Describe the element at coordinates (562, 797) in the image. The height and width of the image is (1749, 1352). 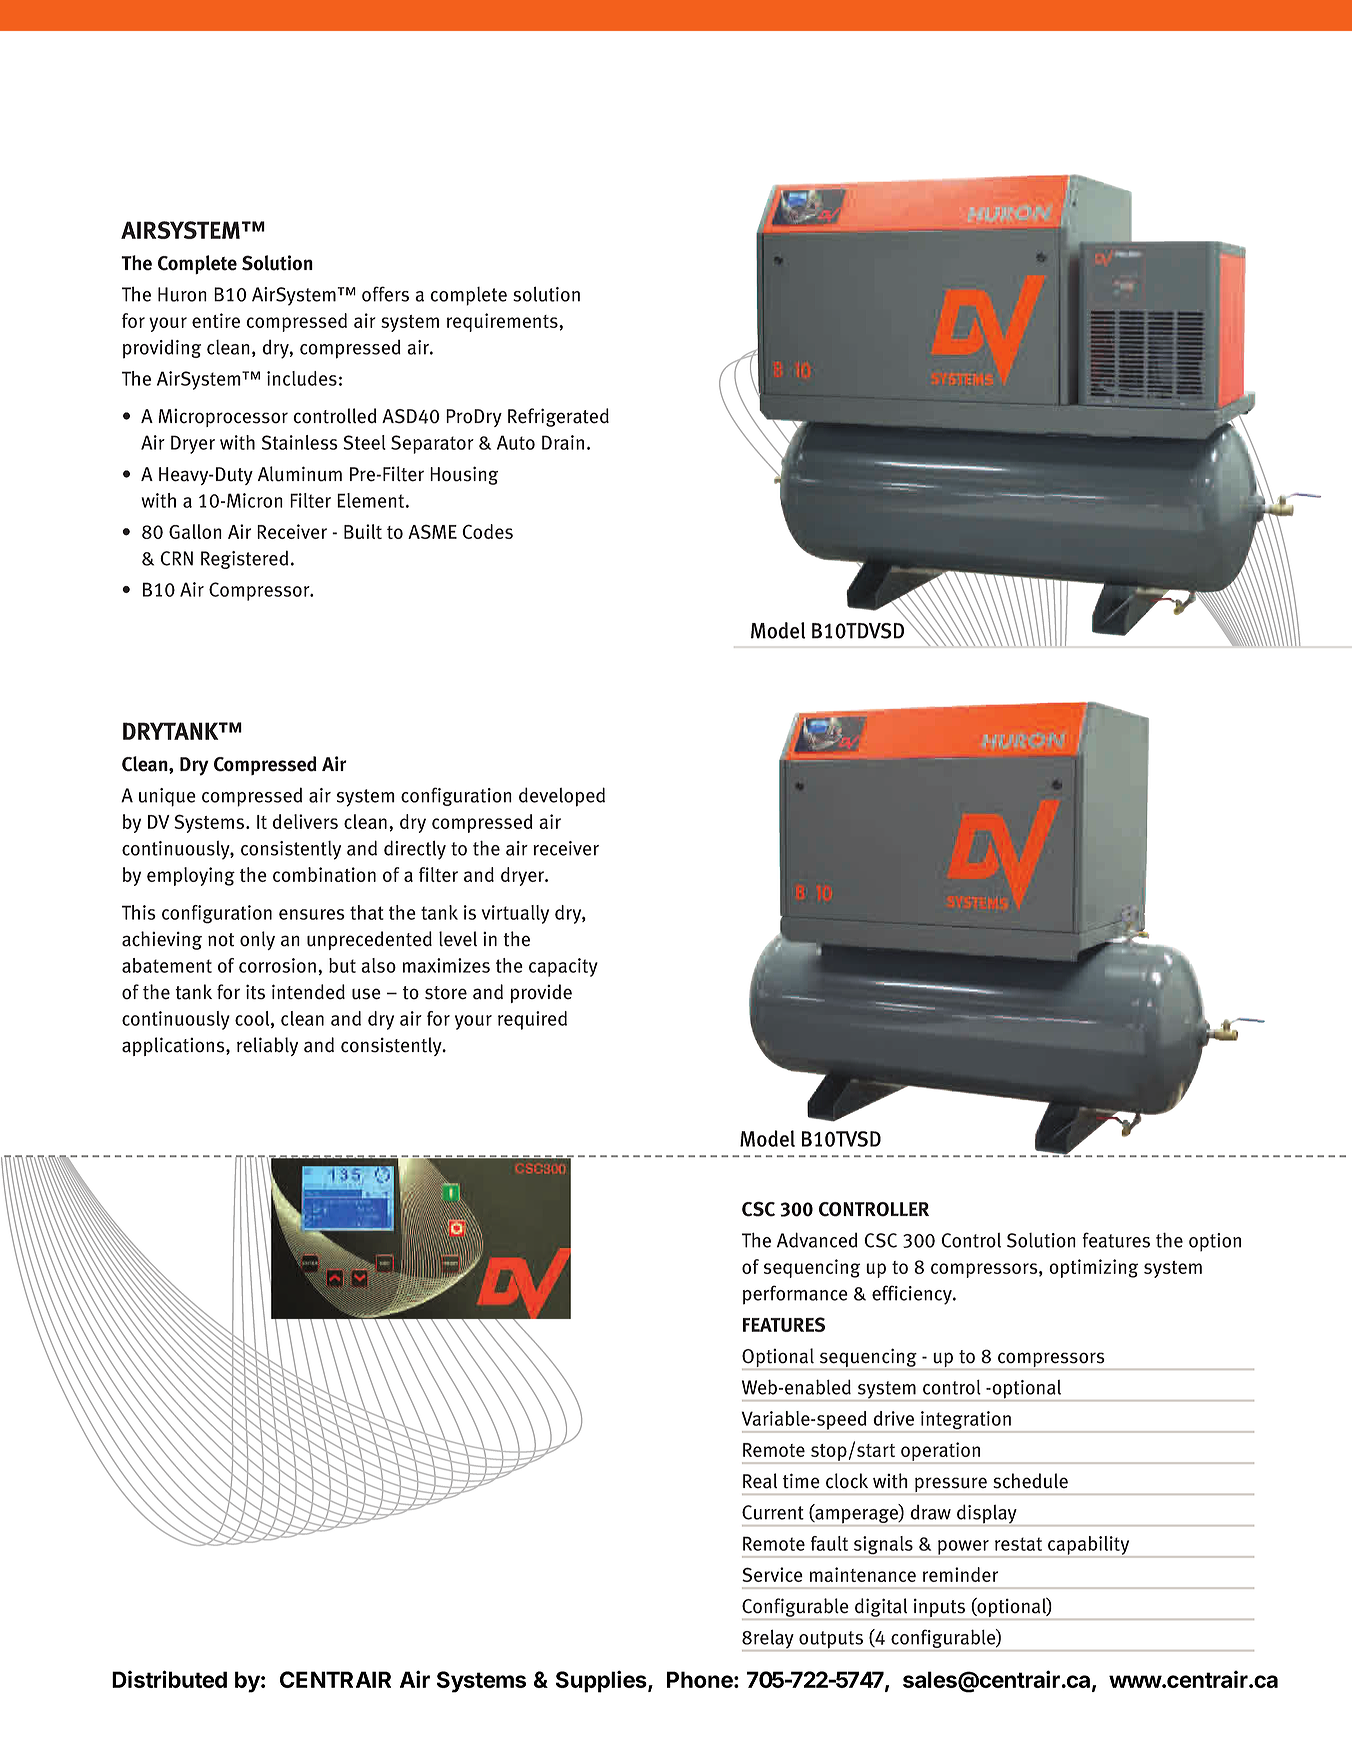
I see `developed` at that location.
